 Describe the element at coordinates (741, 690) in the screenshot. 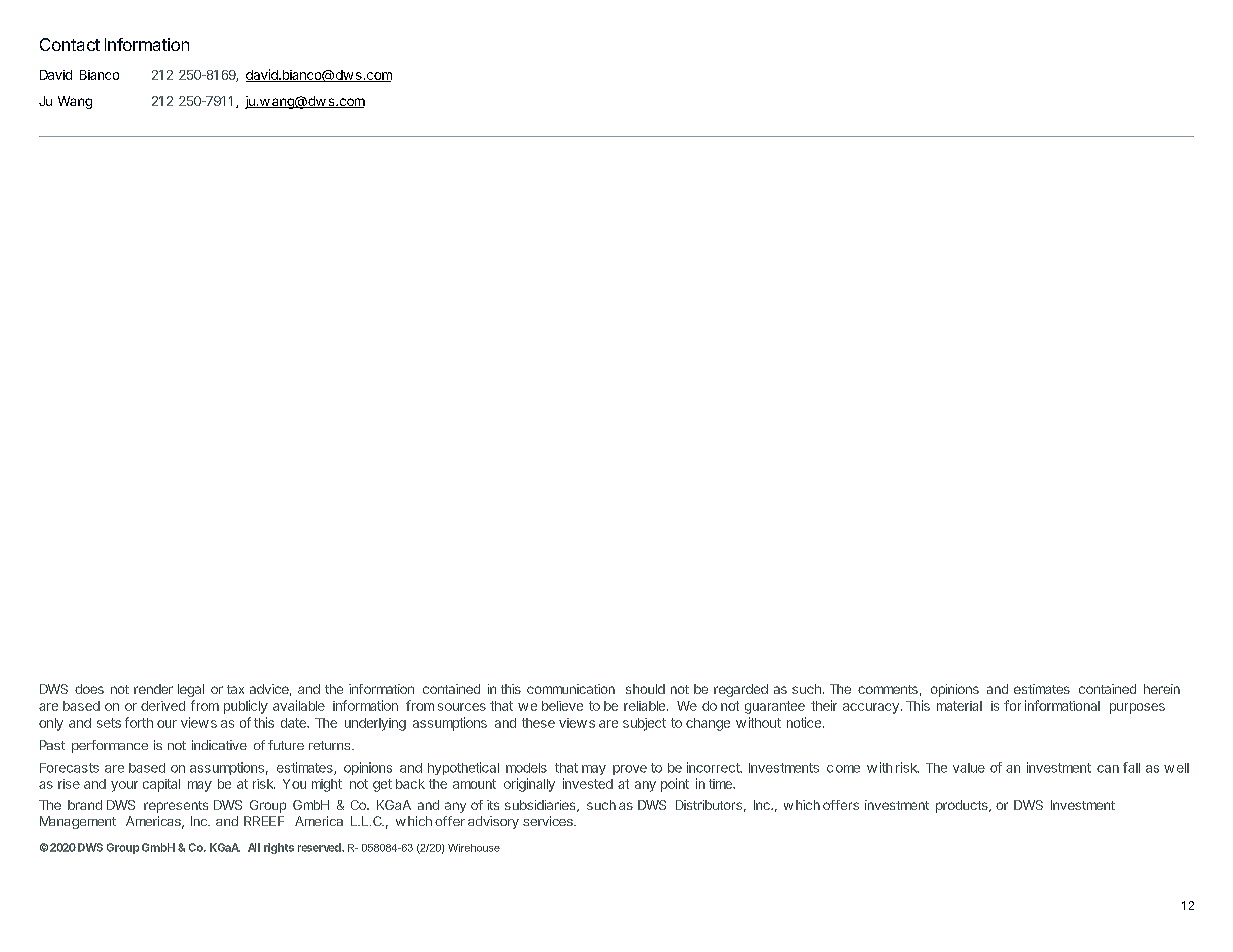

I see `regarded` at that location.
